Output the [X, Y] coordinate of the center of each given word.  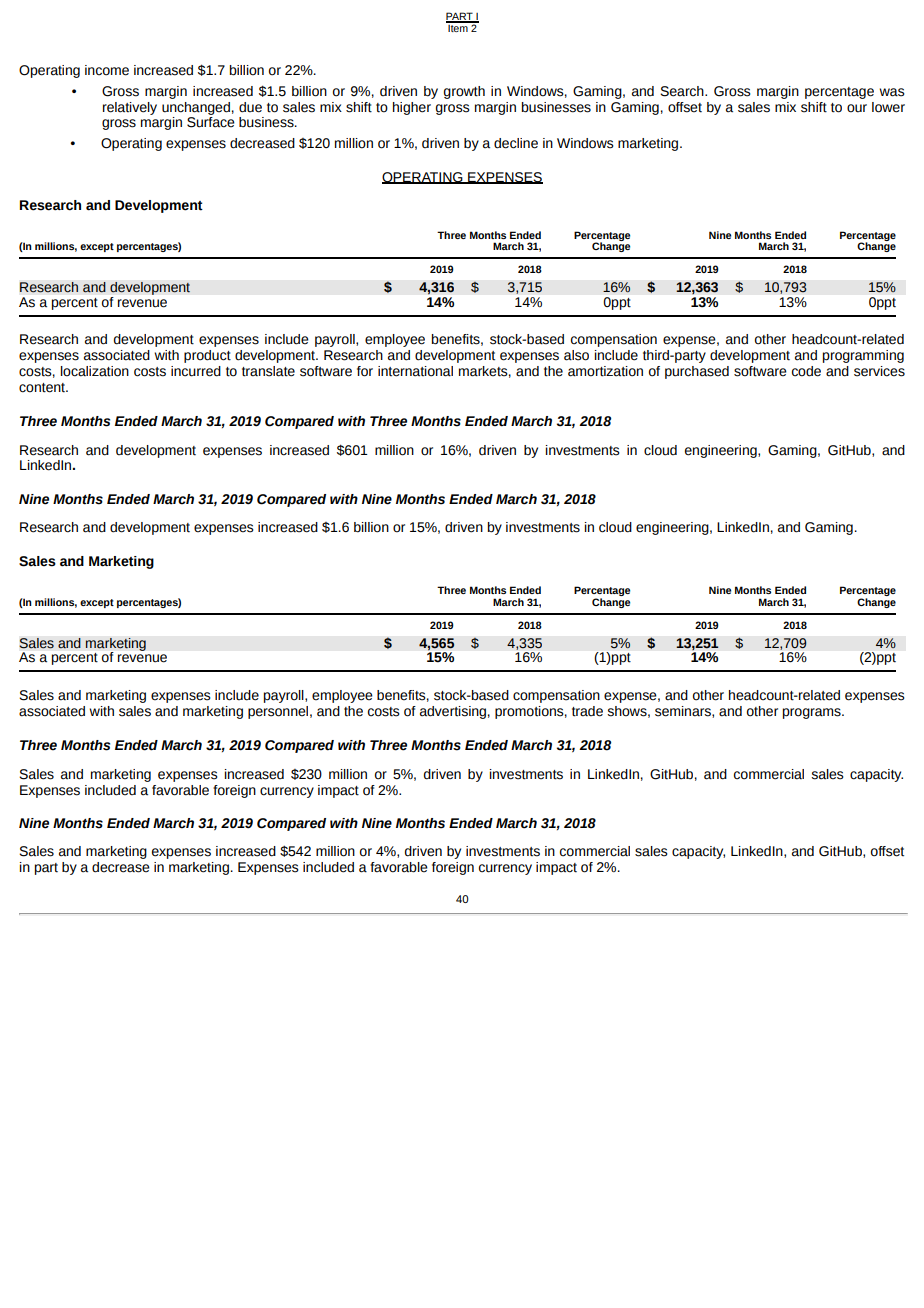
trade [587, 711]
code [806, 371]
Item [458, 27]
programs [813, 713]
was [892, 92]
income [107, 70]
